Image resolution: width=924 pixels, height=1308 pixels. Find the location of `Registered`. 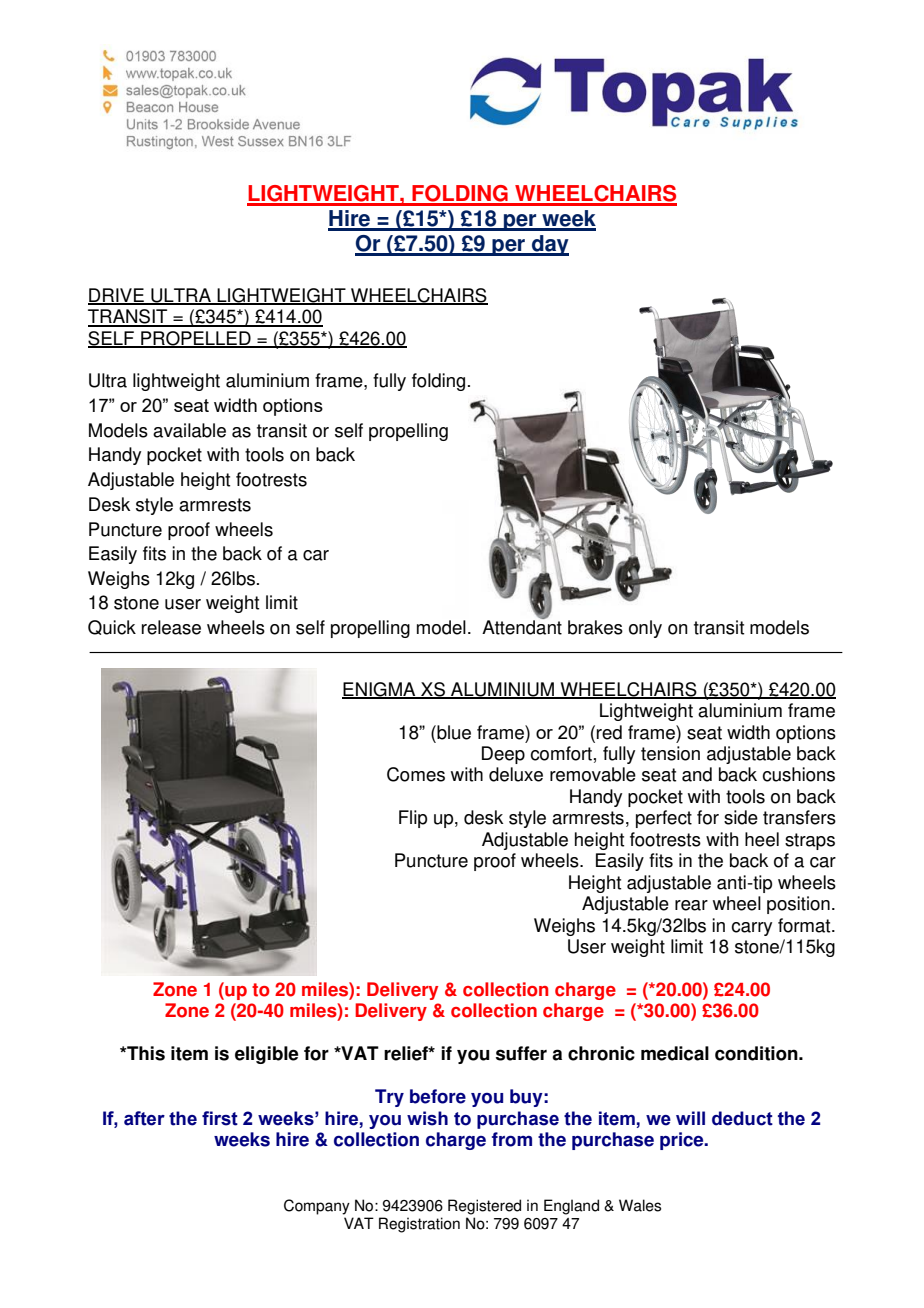

Registered is located at coordinates (484, 1207).
